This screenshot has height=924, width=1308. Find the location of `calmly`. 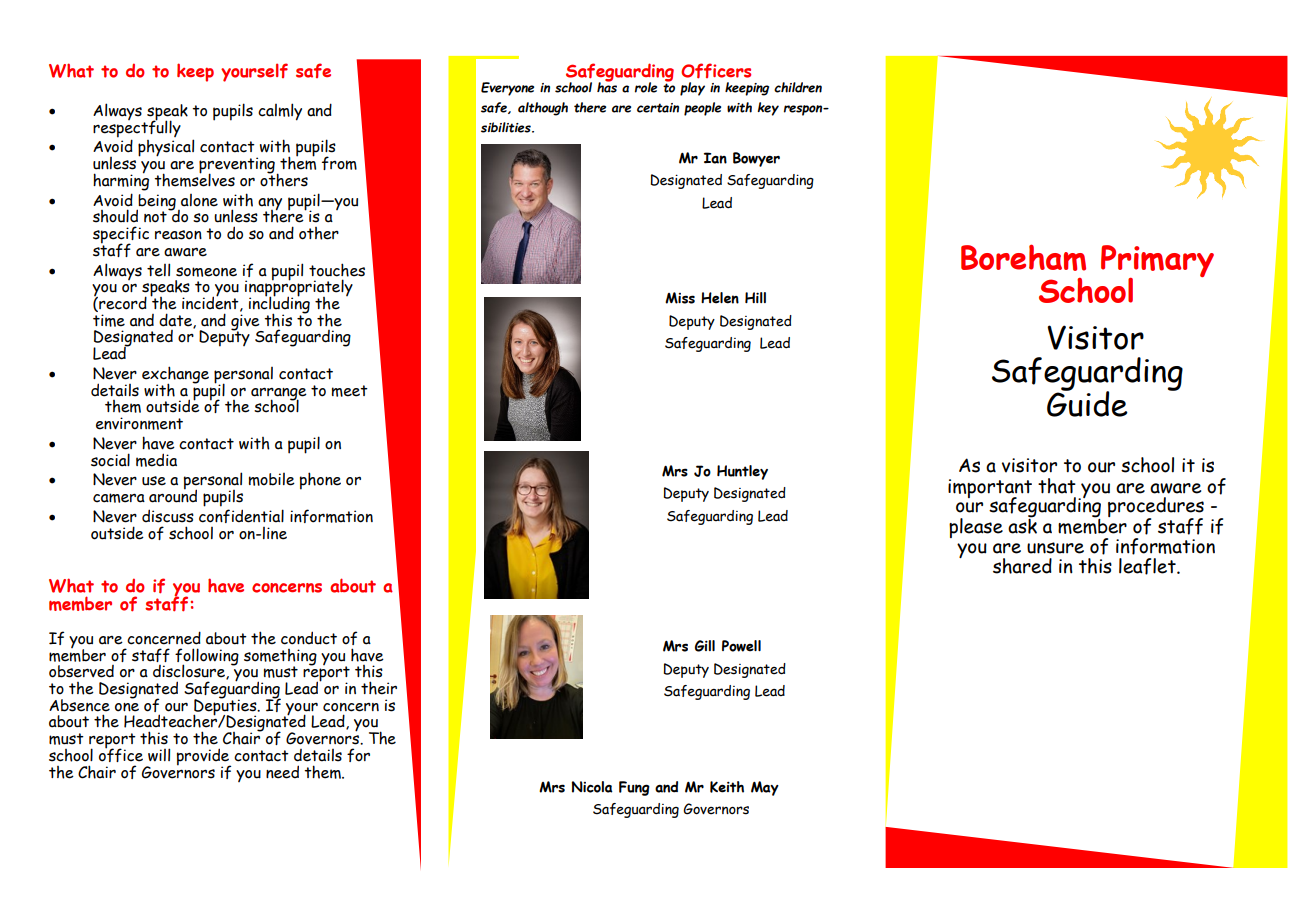

calmly is located at coordinates (280, 112).
